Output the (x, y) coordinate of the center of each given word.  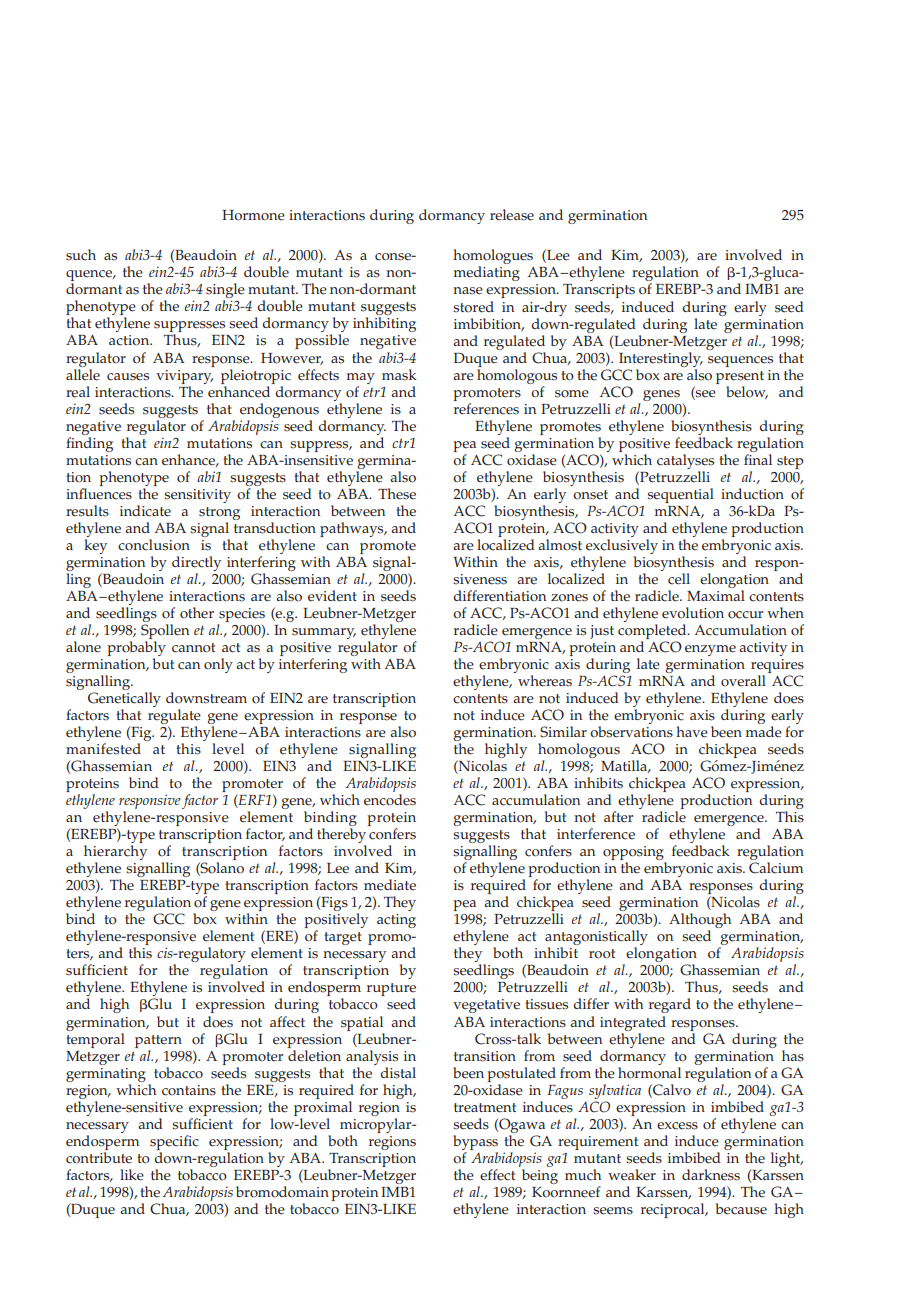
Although (700, 922)
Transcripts (599, 291)
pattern (158, 1041)
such (81, 255)
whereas (545, 681)
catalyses (685, 461)
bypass (475, 1142)
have (692, 732)
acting (396, 921)
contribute (99, 1158)
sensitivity (197, 496)
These (397, 494)
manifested (103, 749)
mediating (487, 273)
